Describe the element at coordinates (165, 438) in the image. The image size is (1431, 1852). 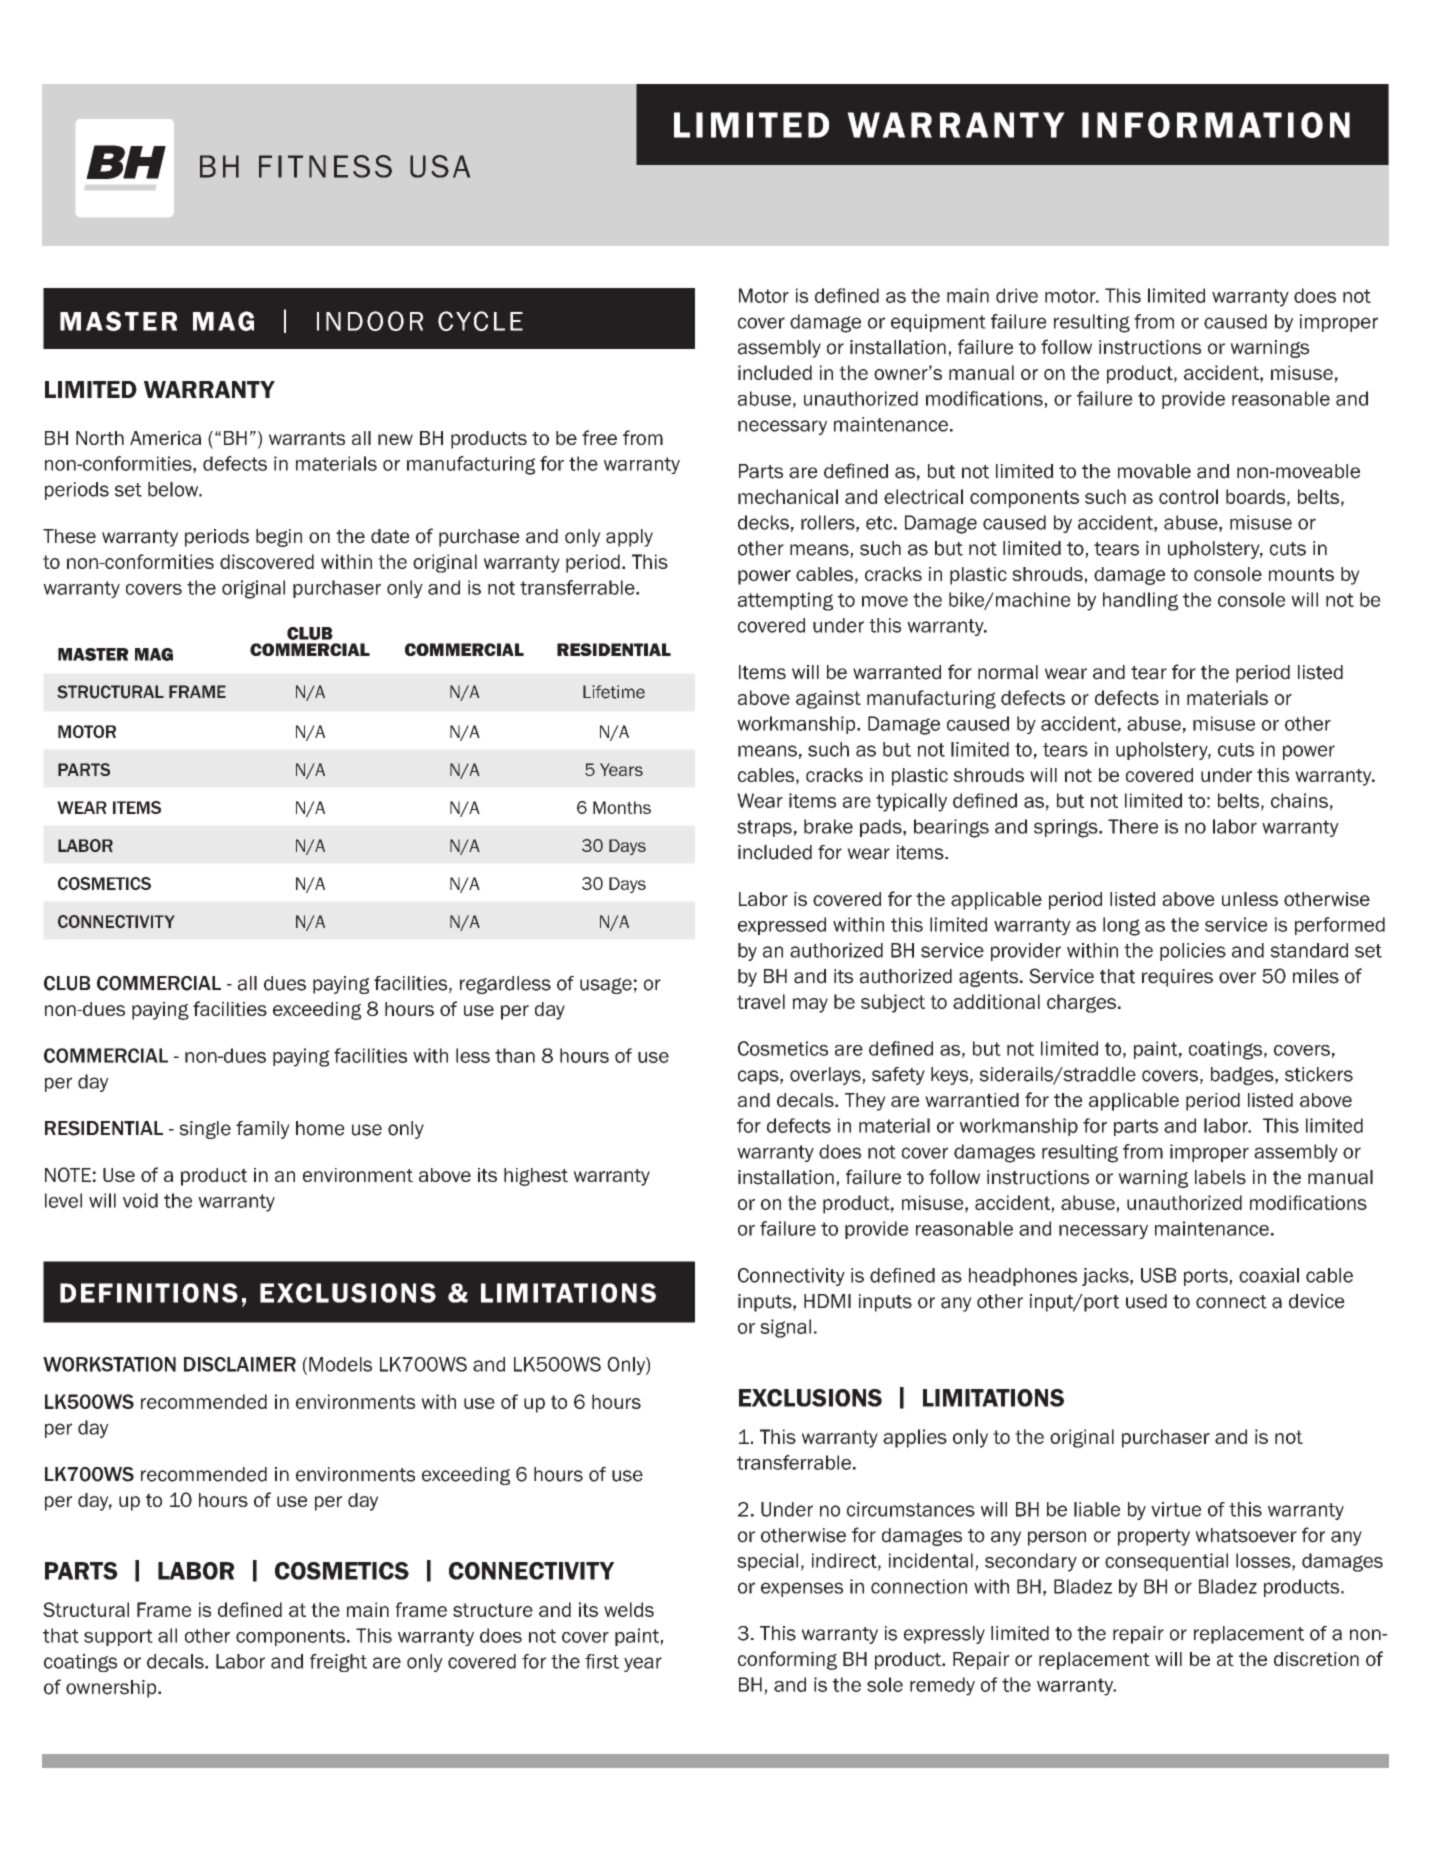
I see `America` at that location.
